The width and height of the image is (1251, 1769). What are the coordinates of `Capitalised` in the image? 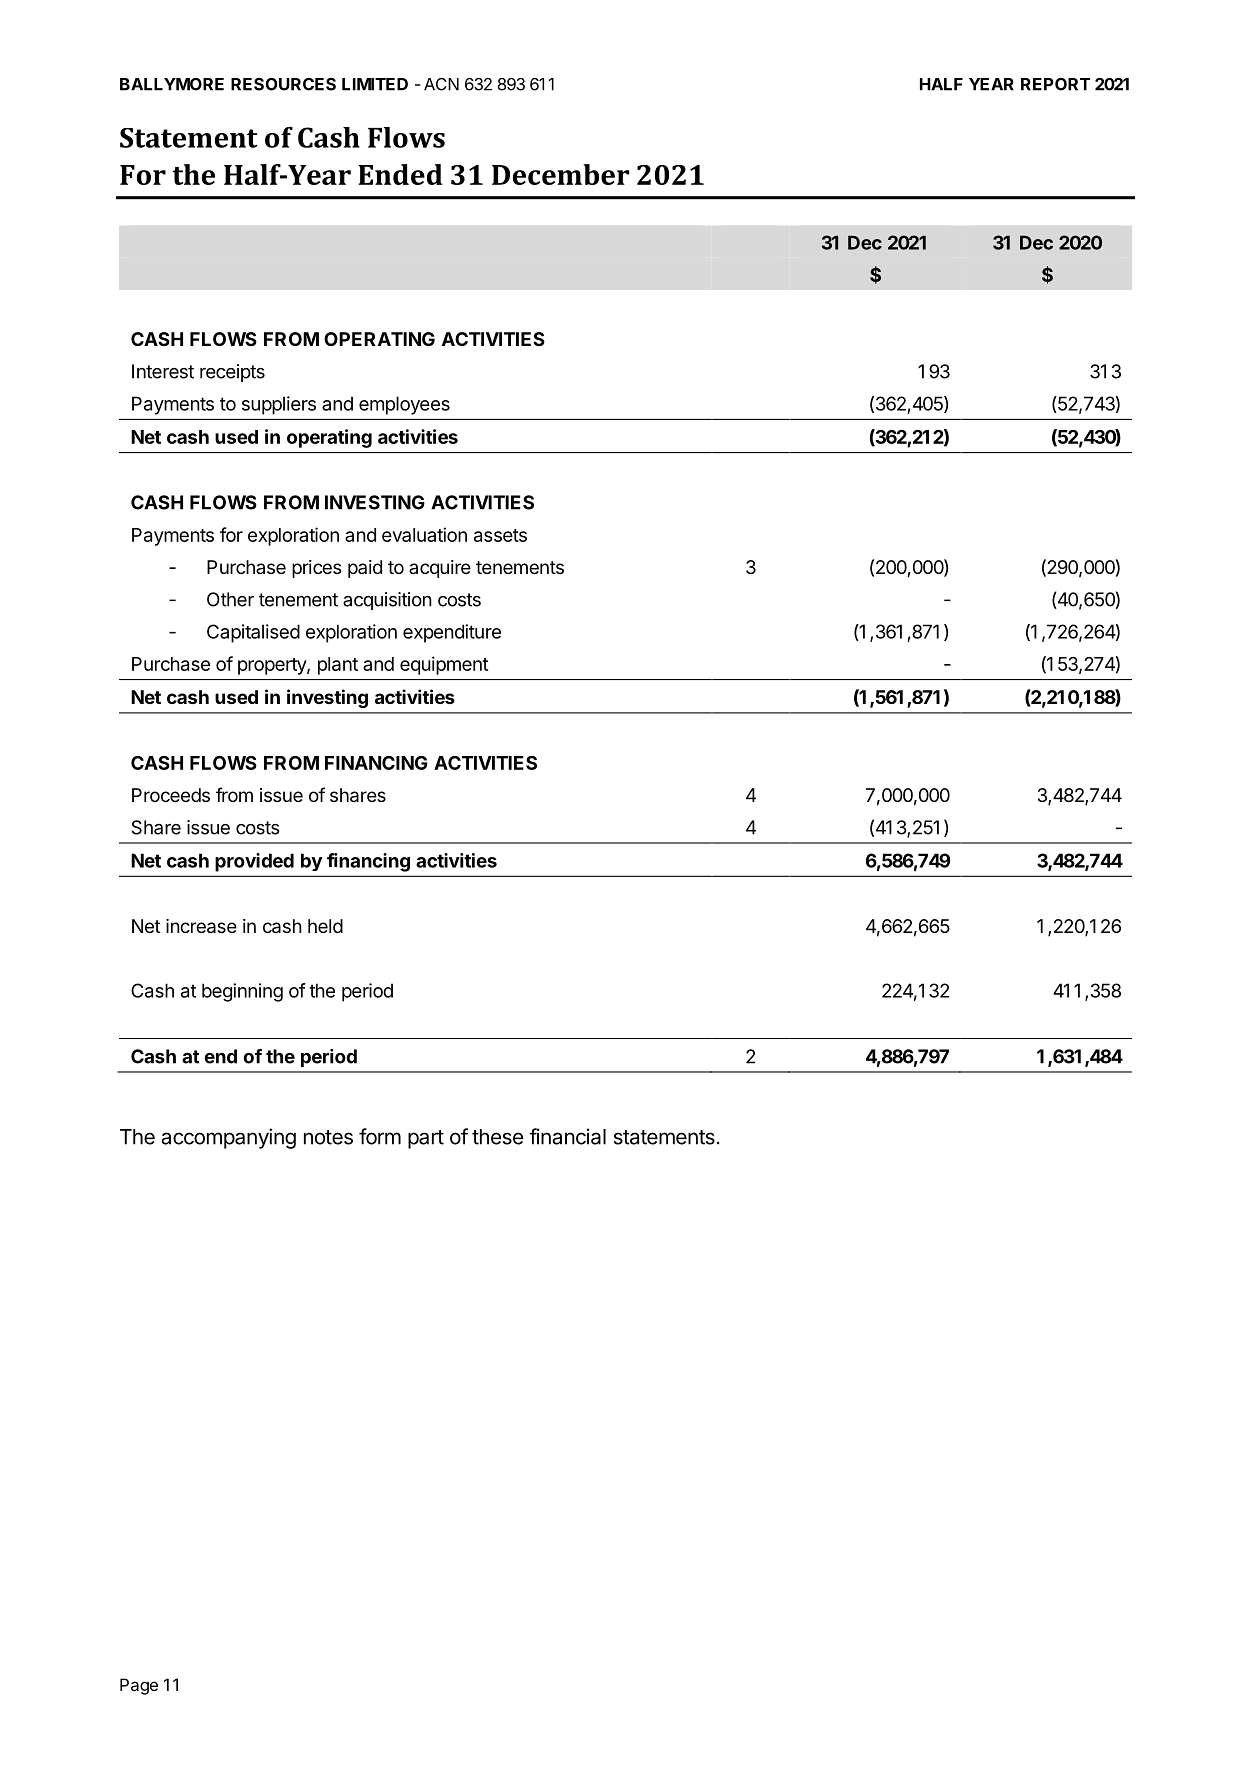 It's located at (253, 633).
